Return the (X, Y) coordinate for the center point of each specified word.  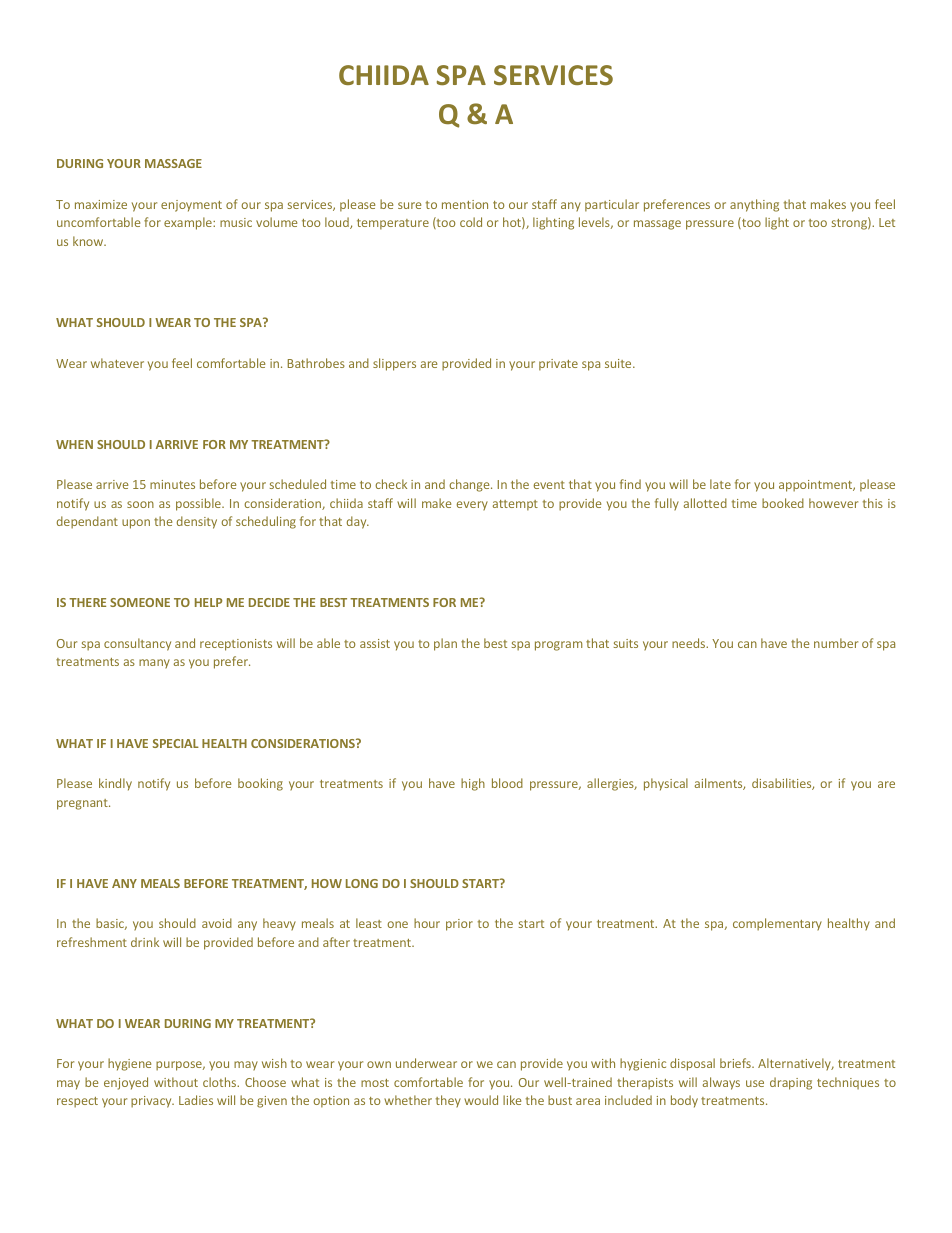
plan (445, 644)
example (189, 223)
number (836, 643)
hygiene (129, 1064)
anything (754, 205)
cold (471, 222)
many (154, 664)
